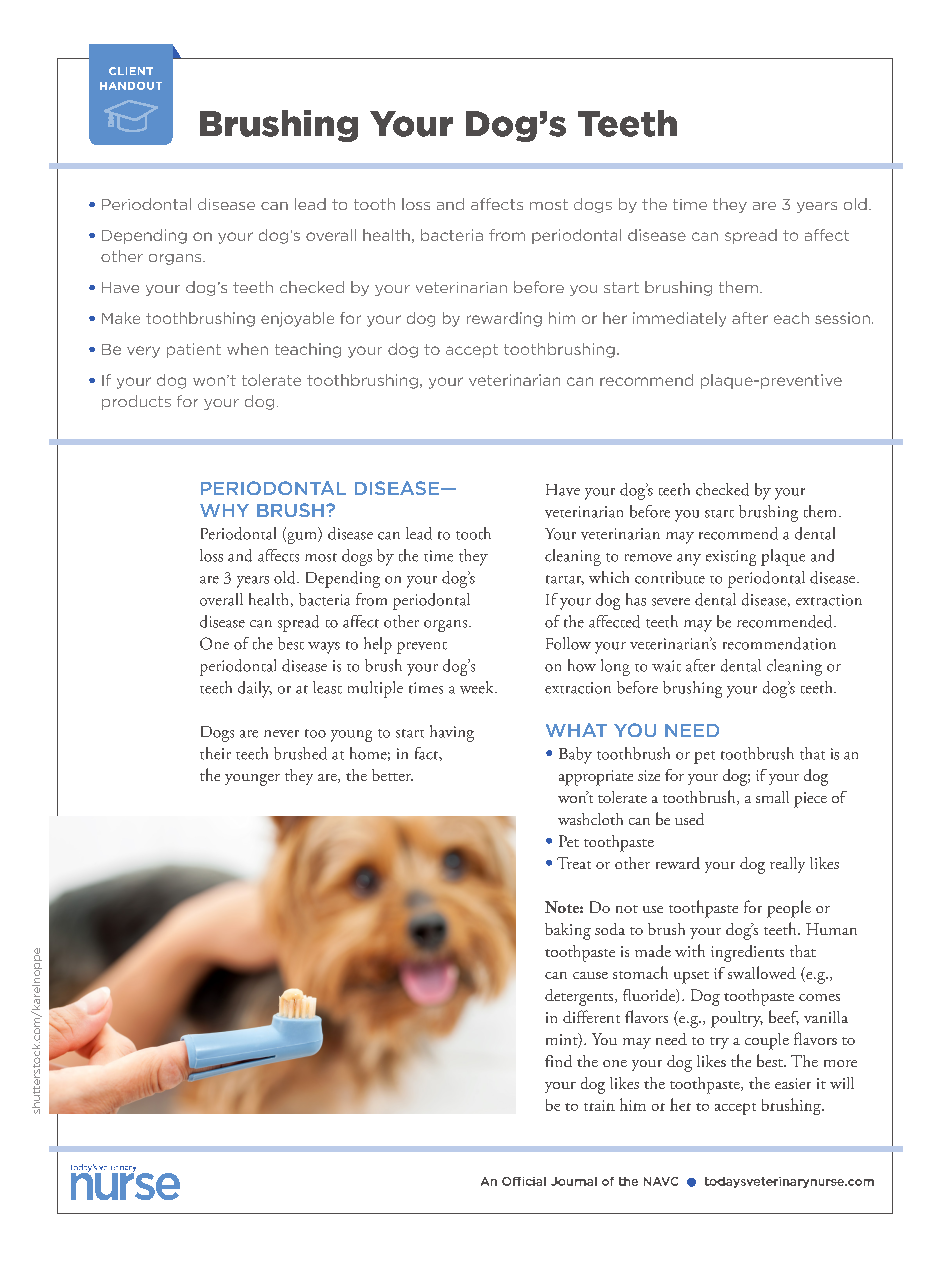 Image resolution: width=952 pixels, height=1275 pixels. Describe the element at coordinates (842, 318) in the image. I see `session` at that location.
